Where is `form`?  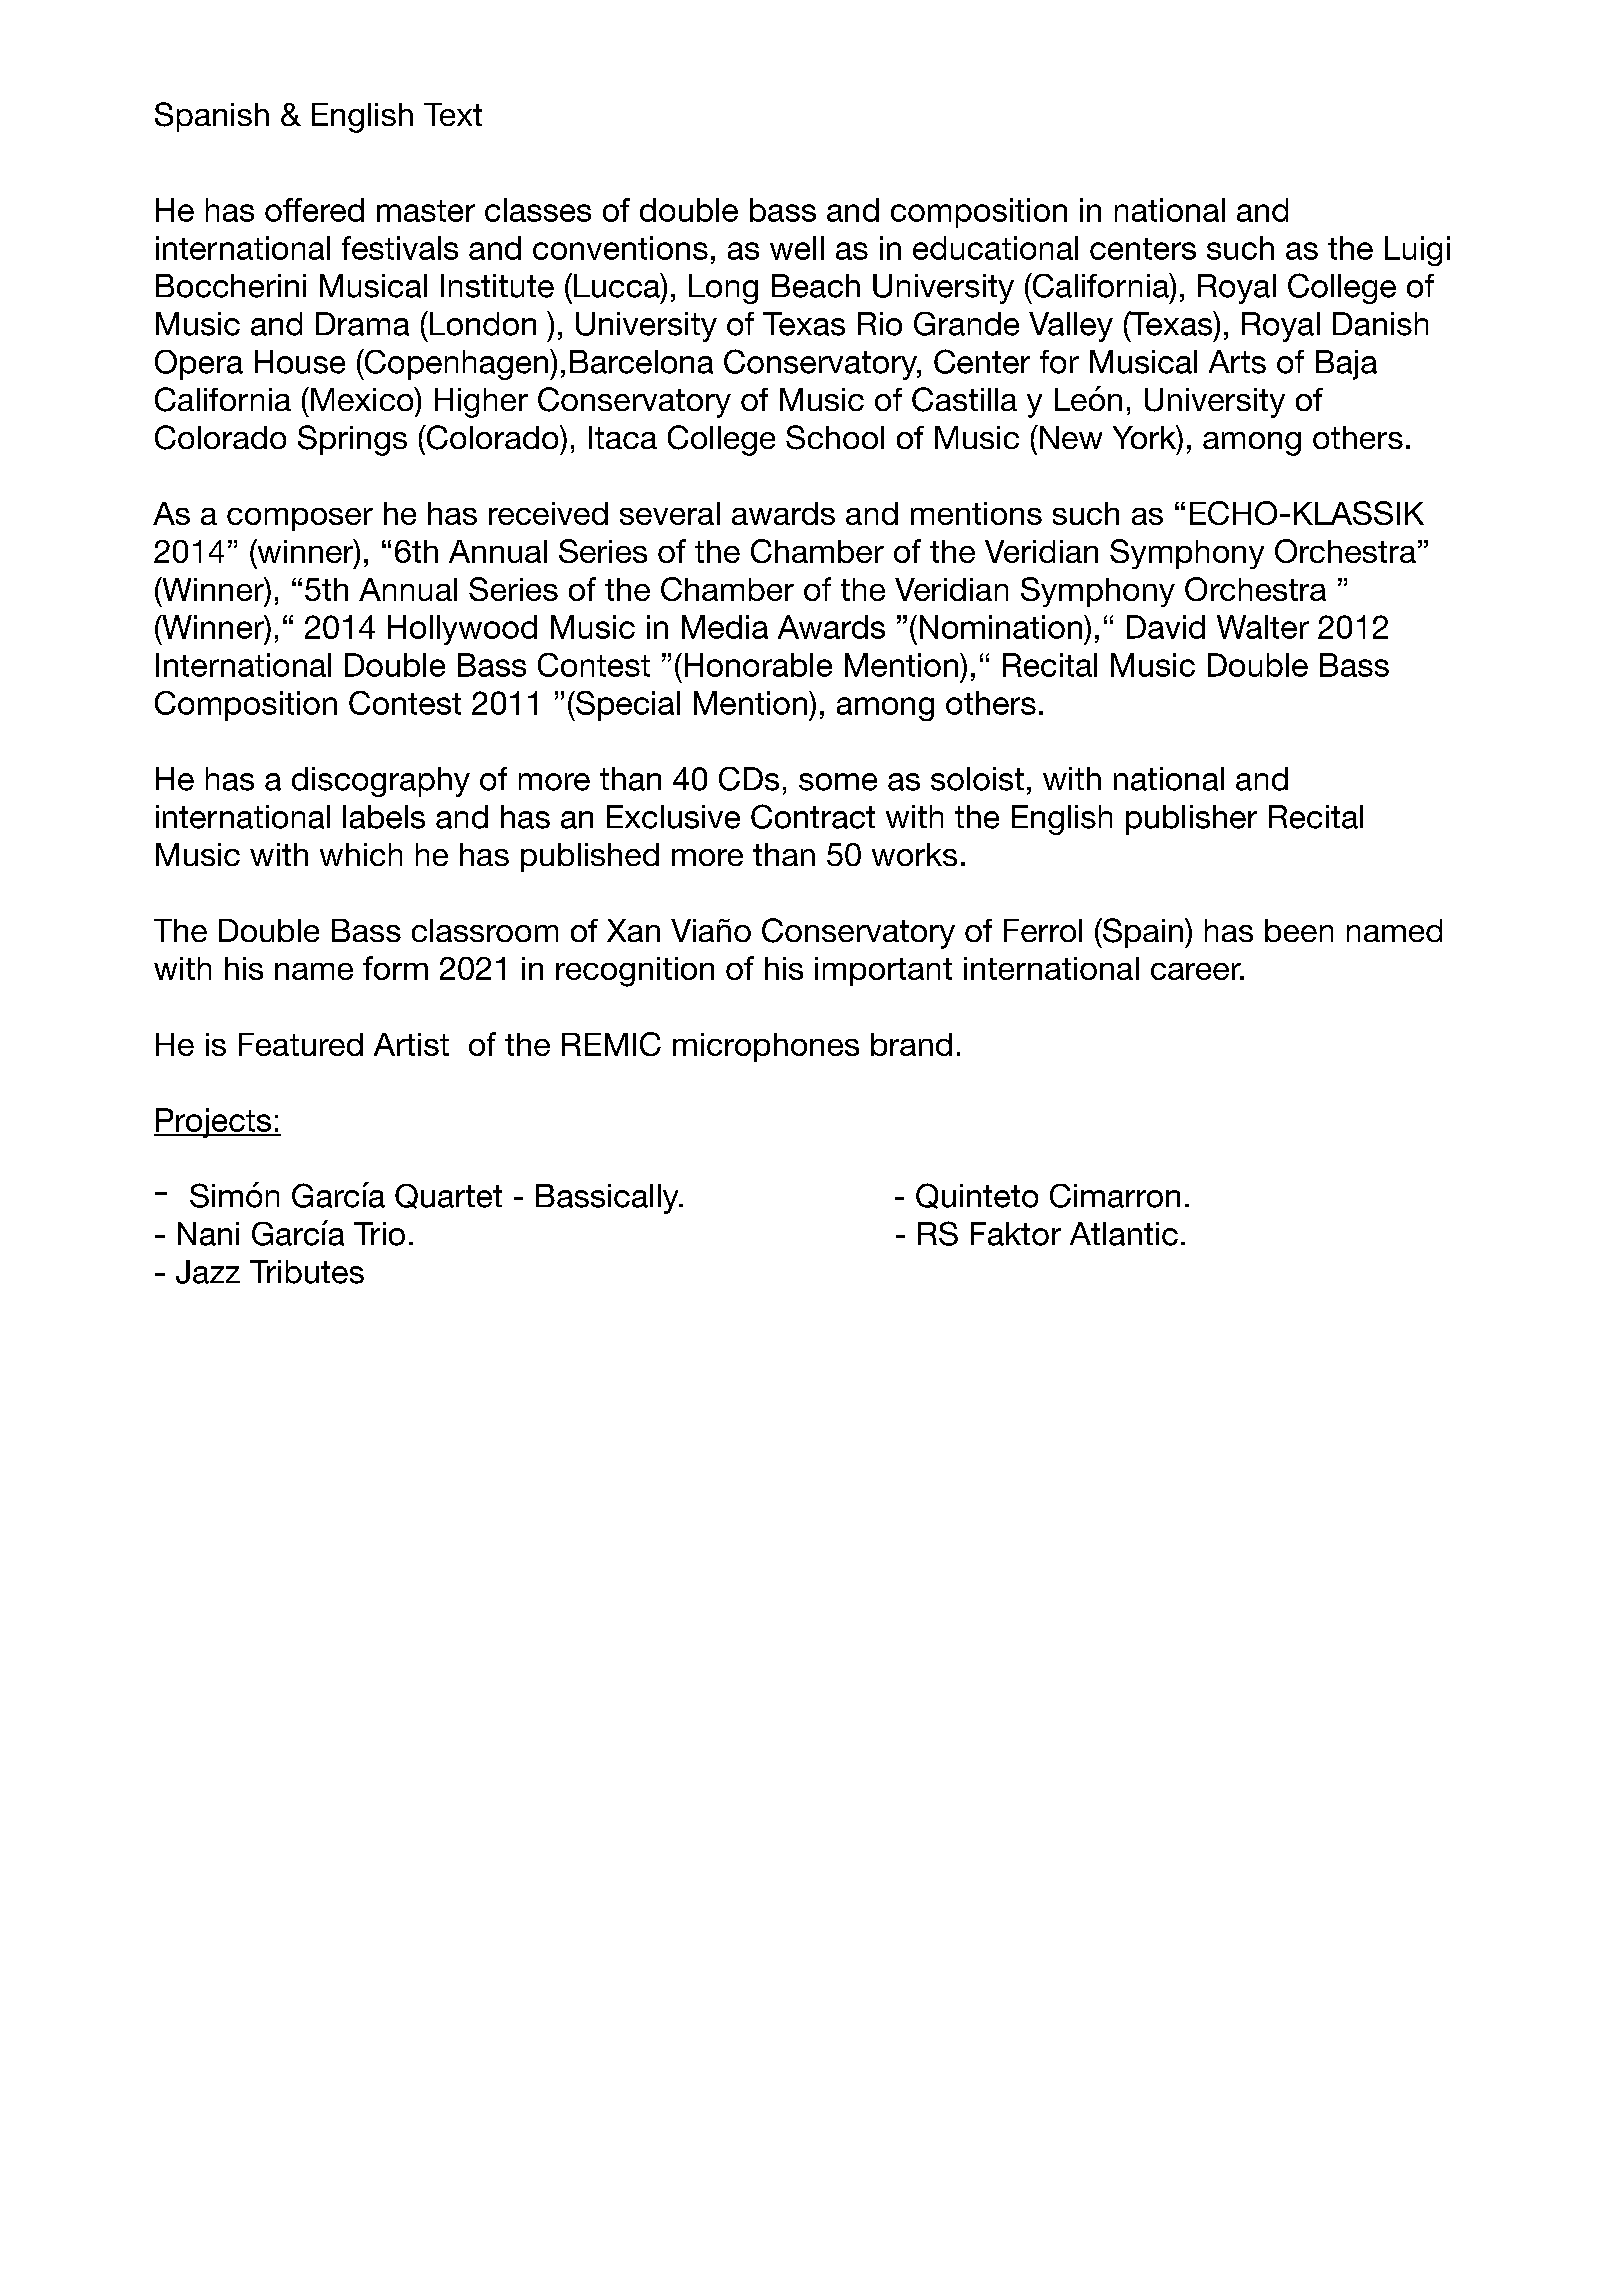 form is located at coordinates (395, 968).
